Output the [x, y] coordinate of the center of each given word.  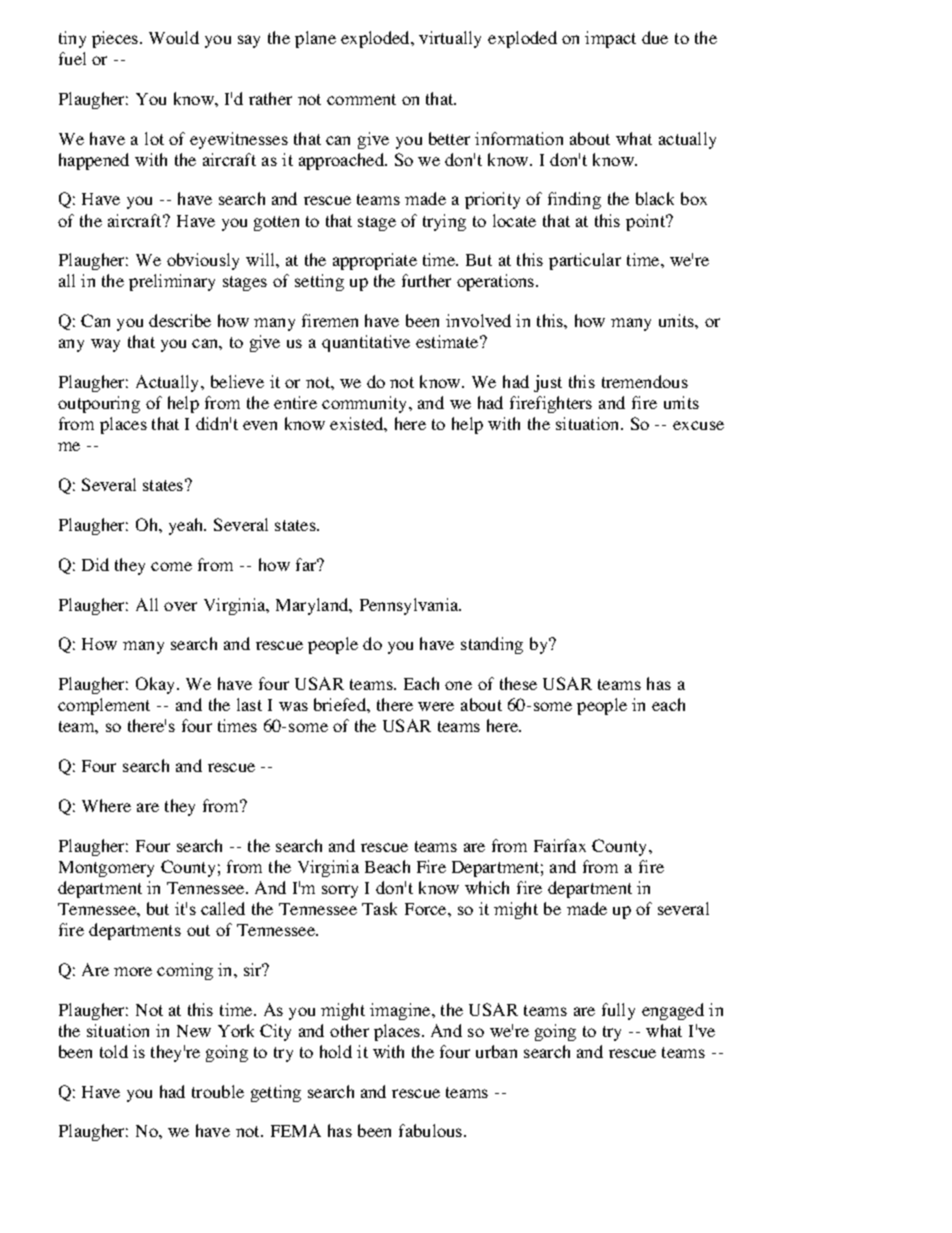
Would [174, 37]
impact [610, 39]
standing [492, 645]
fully [618, 1011]
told [114, 1051]
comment [361, 99]
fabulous [432, 1130]
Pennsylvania [410, 606]
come [171, 566]
